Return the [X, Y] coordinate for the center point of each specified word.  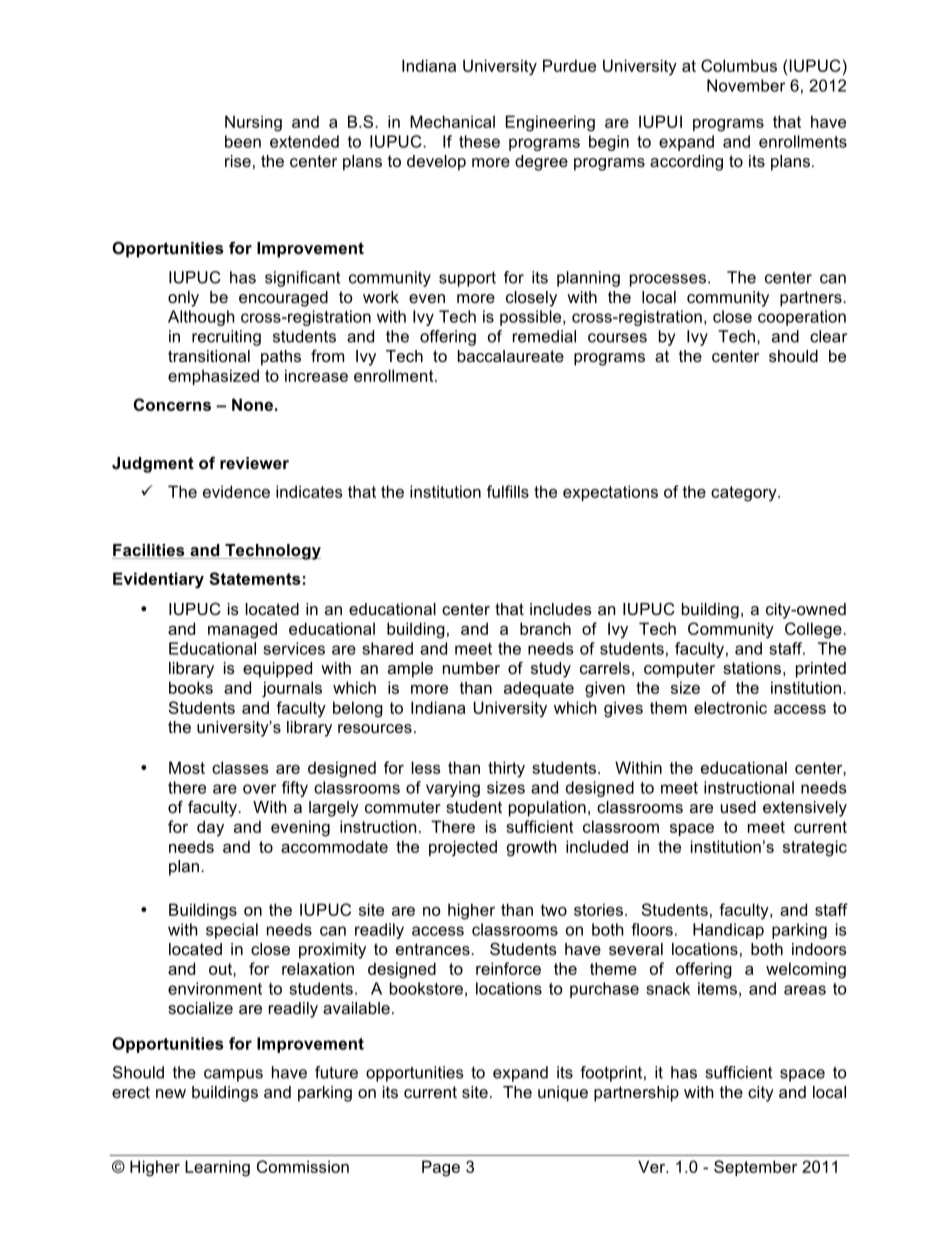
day [210, 828]
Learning [217, 1168]
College [814, 630]
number [471, 668]
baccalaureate [511, 356]
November [746, 85]
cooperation [802, 318]
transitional [209, 356]
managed [242, 630]
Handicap [728, 931]
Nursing [253, 123]
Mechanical [452, 121]
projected [463, 848]
